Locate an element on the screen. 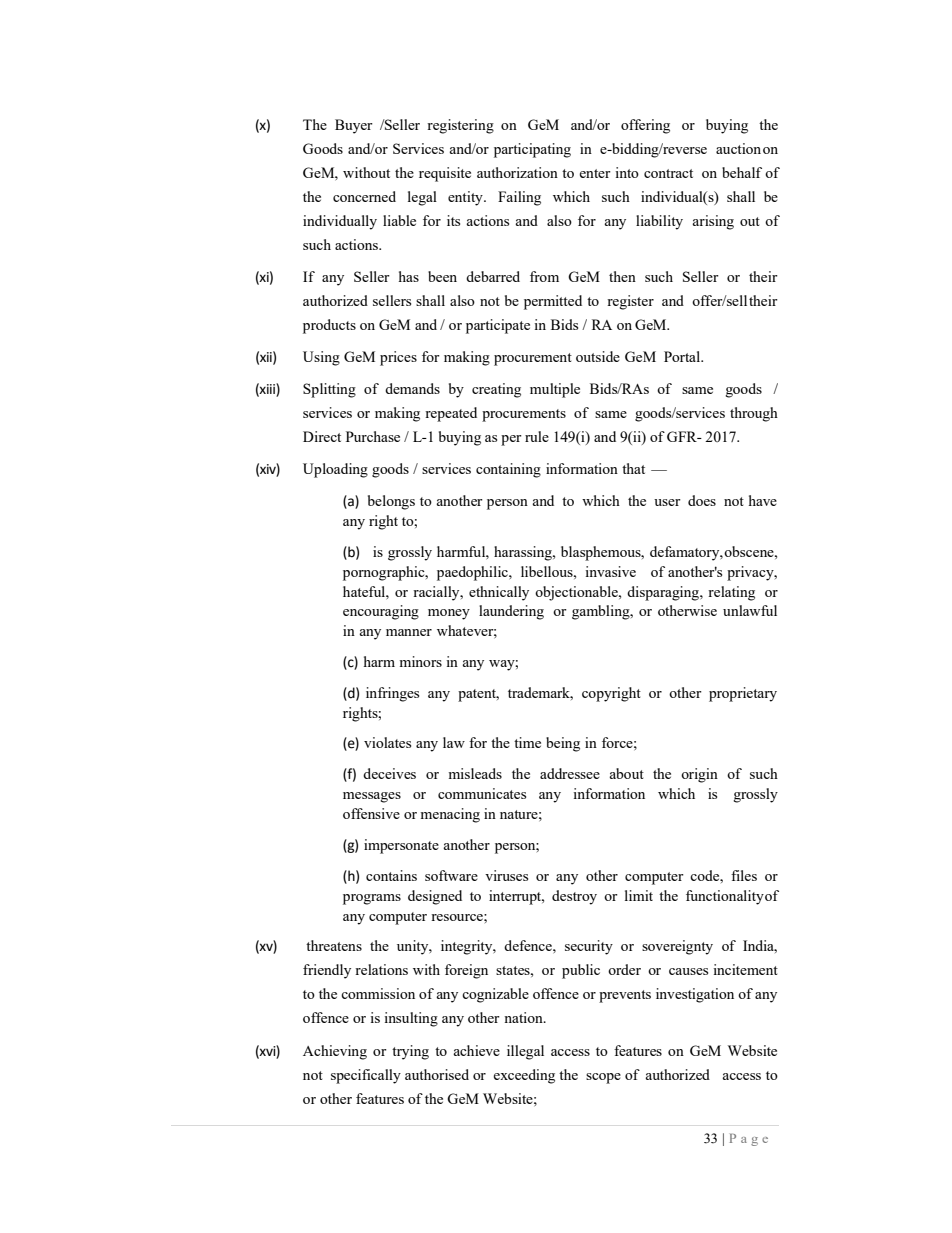 Image resolution: width=952 pixels, height=1233 pixels. does is located at coordinates (702, 500).
